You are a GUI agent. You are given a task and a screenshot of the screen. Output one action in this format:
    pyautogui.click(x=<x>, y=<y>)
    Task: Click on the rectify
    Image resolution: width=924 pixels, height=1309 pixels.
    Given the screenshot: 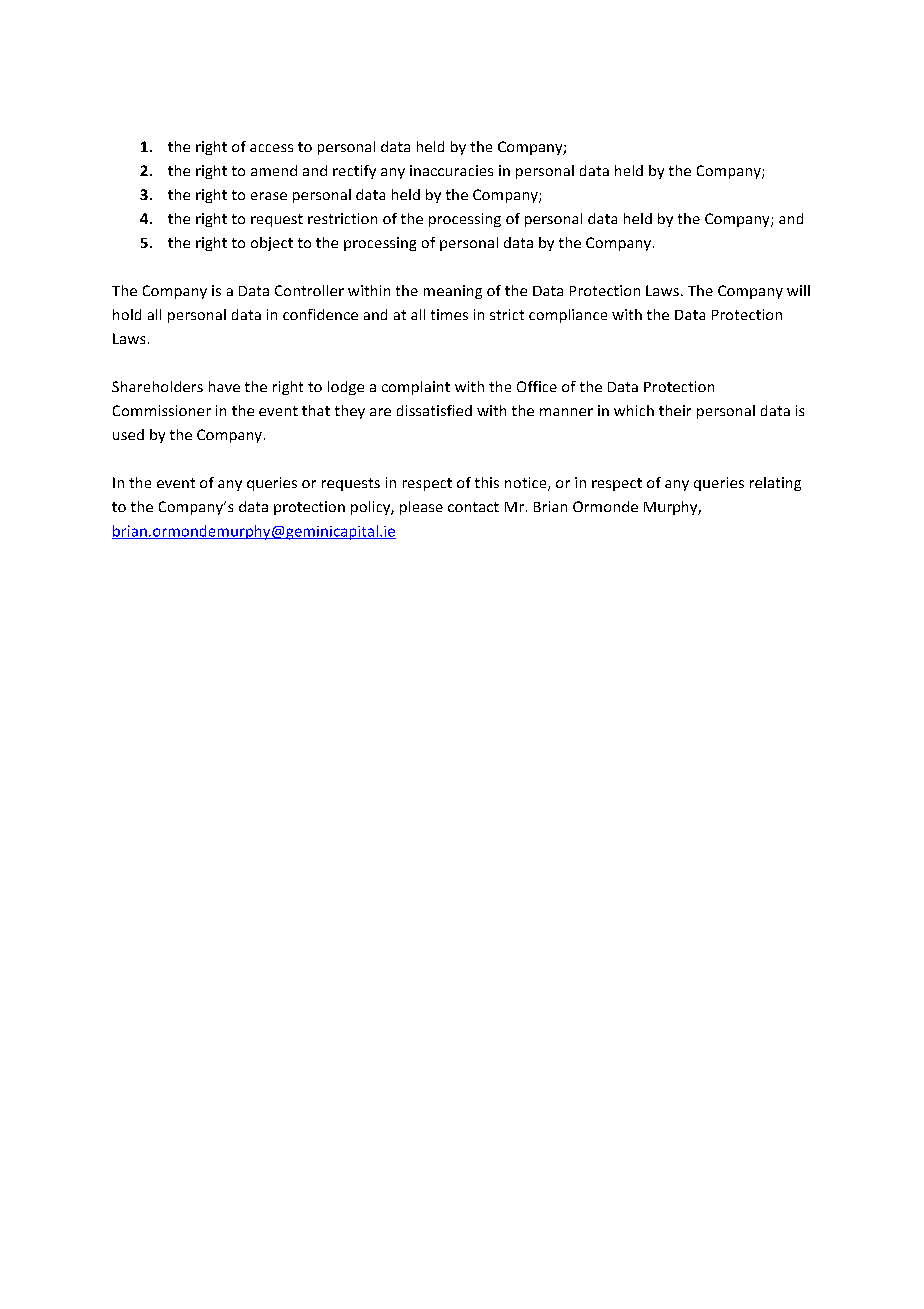 What is the action you would take?
    pyautogui.click(x=354, y=172)
